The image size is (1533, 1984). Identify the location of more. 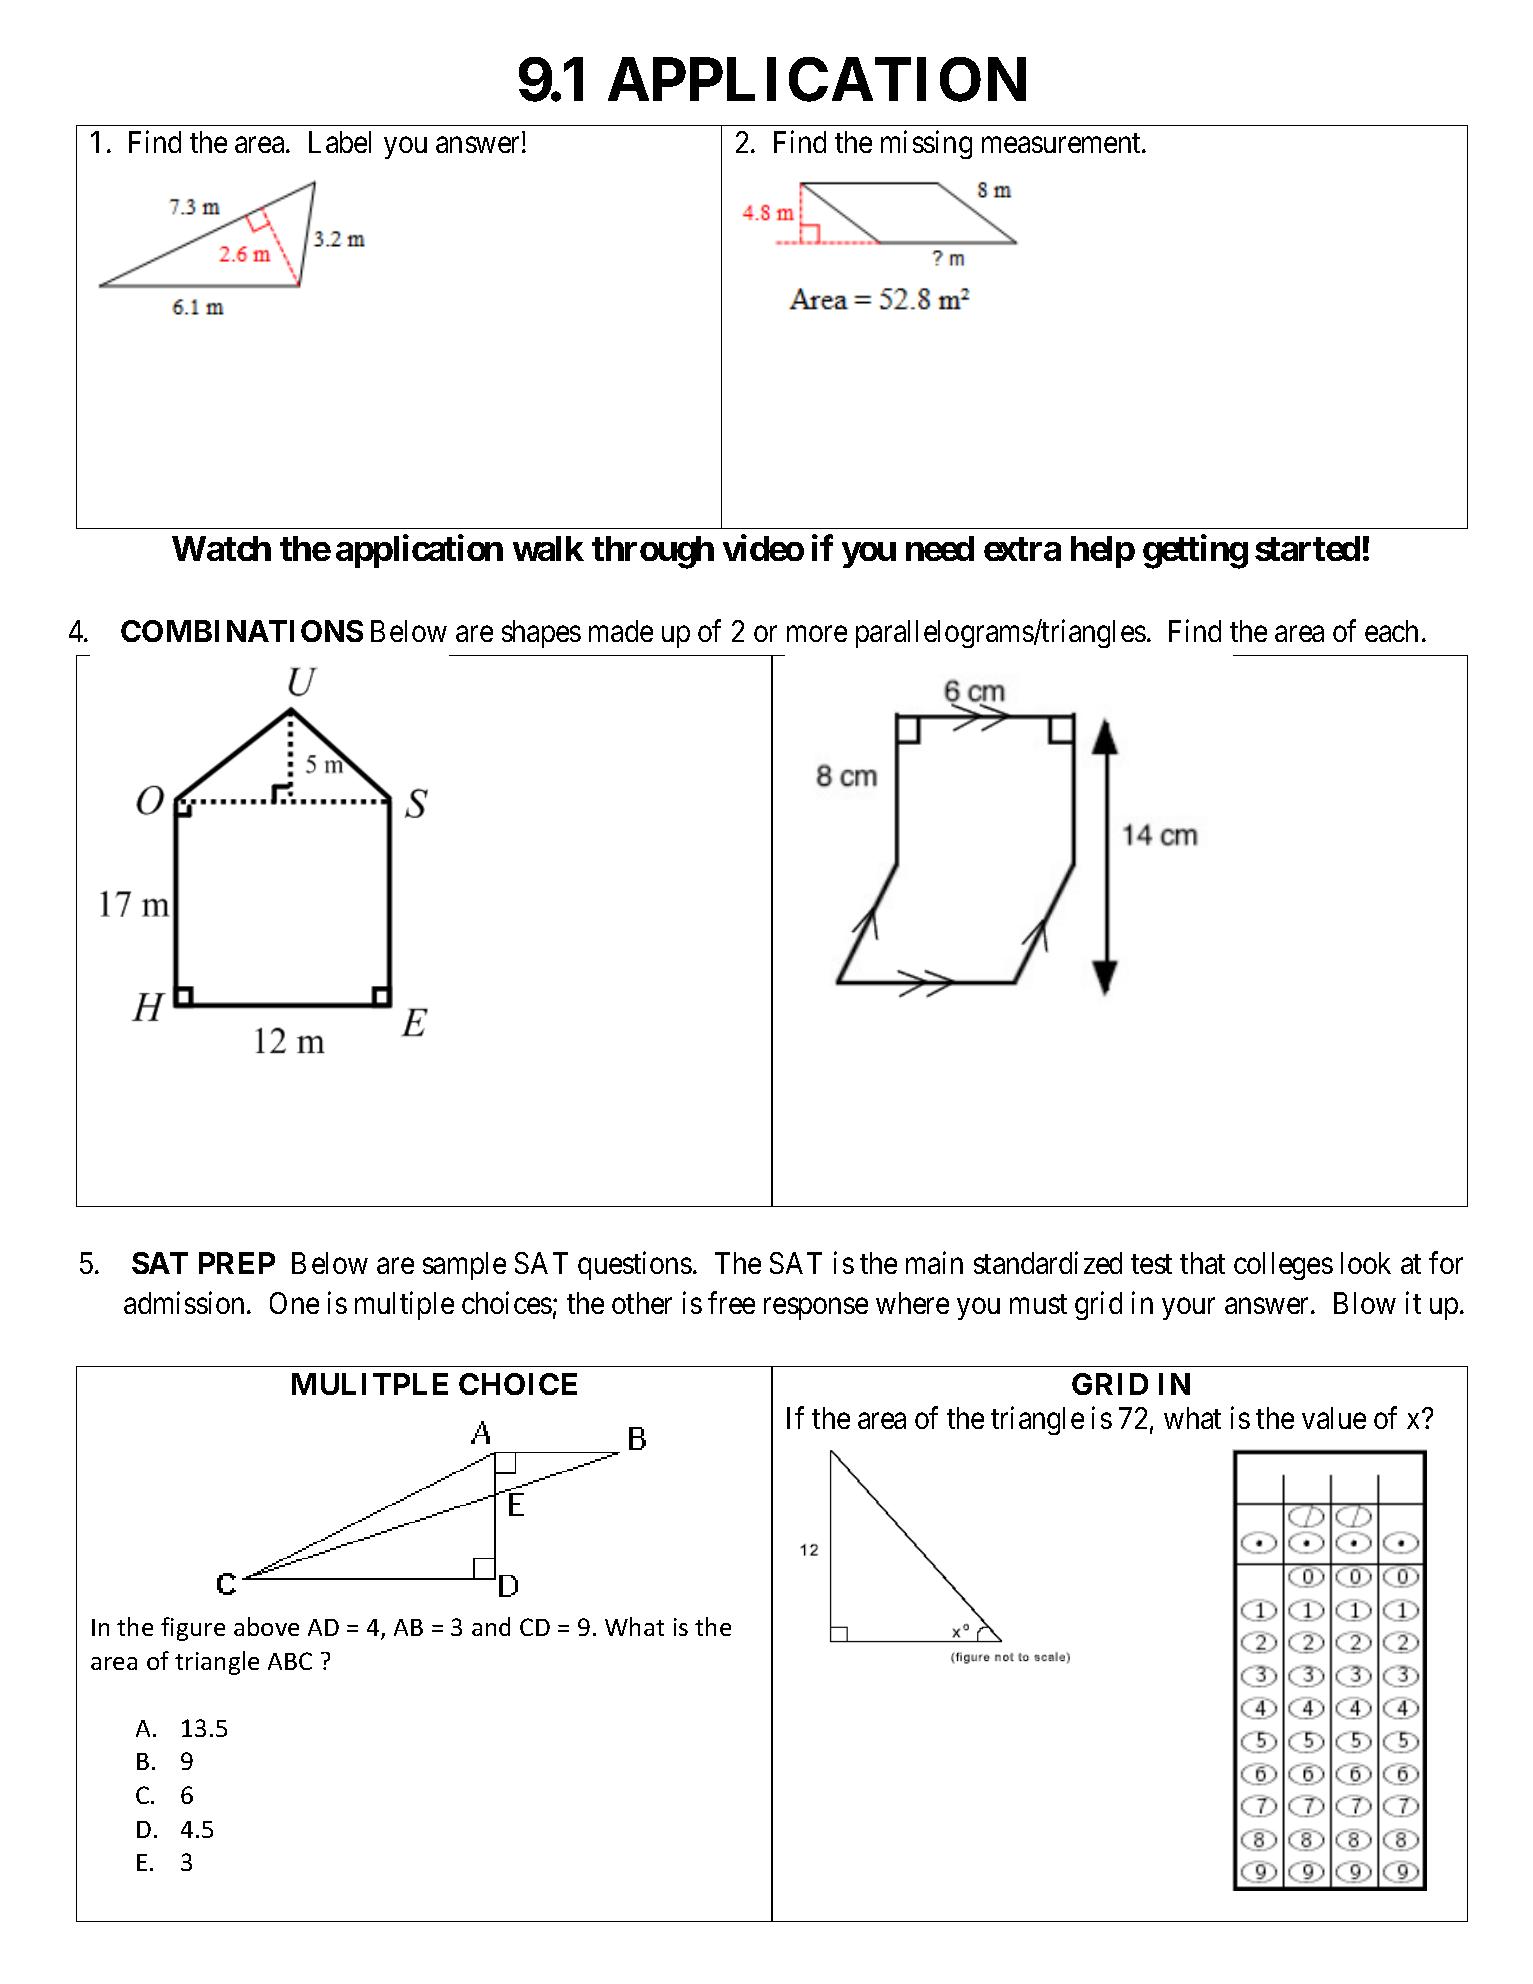
(817, 634).
